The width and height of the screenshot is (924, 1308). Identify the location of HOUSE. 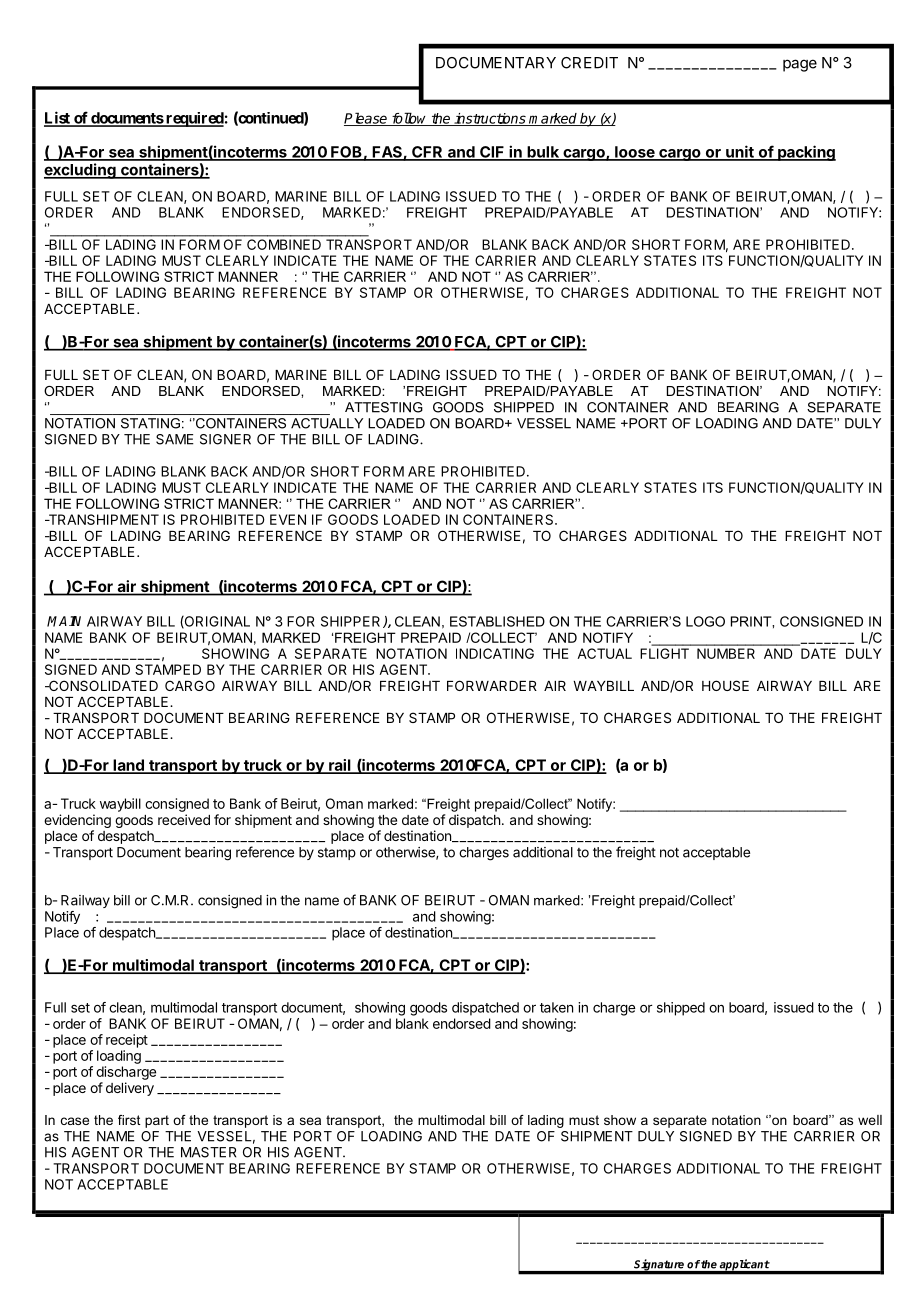
(725, 685).
